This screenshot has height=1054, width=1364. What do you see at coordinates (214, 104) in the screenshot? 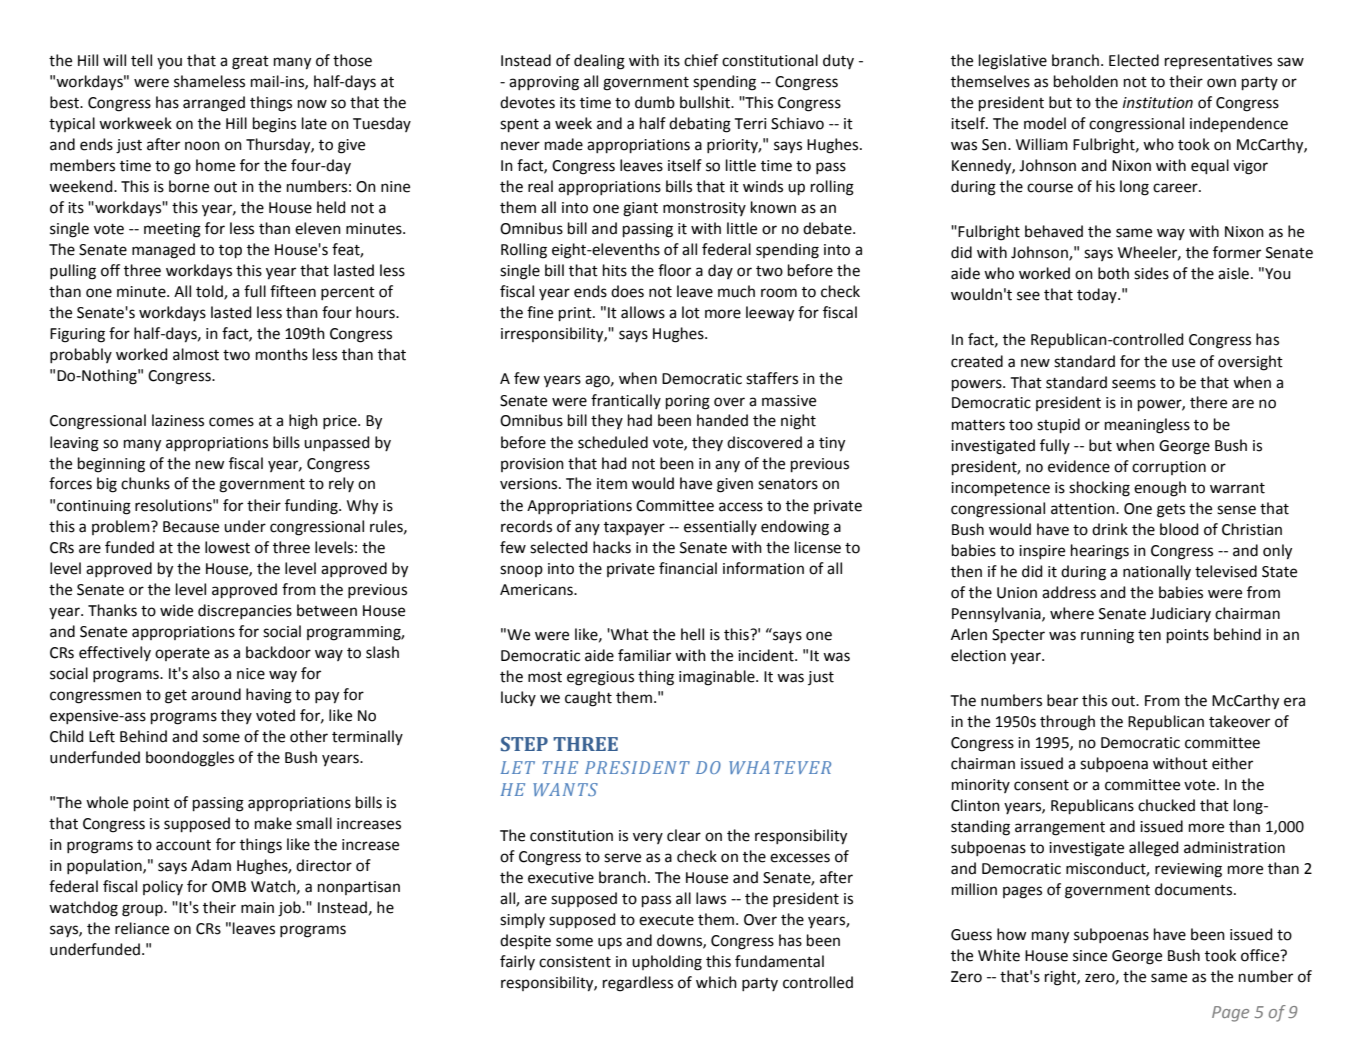
I see `arranged` at bounding box center [214, 104].
